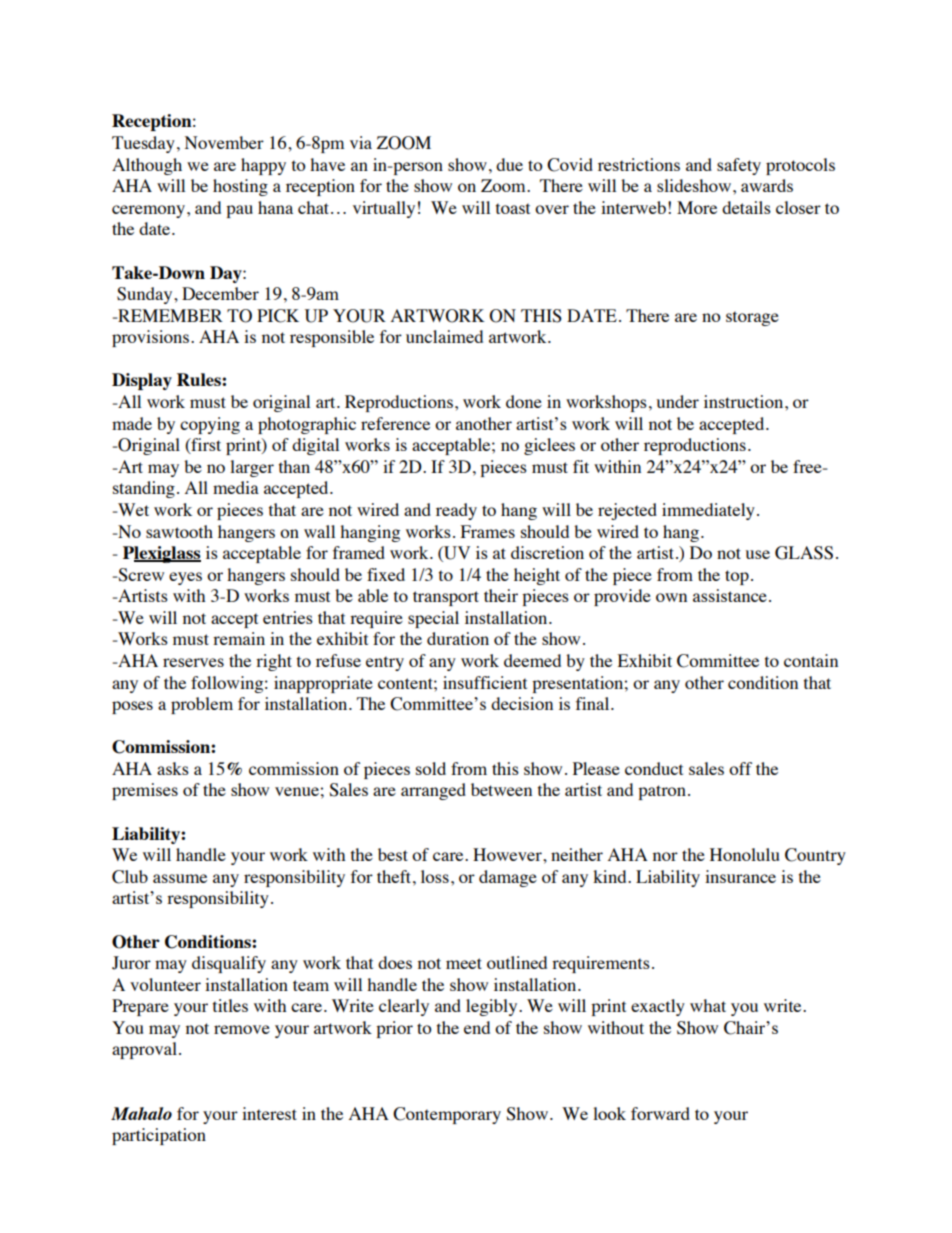 The height and width of the screenshot is (1233, 952). What do you see at coordinates (660, 1113) in the screenshot?
I see `forward` at bounding box center [660, 1113].
